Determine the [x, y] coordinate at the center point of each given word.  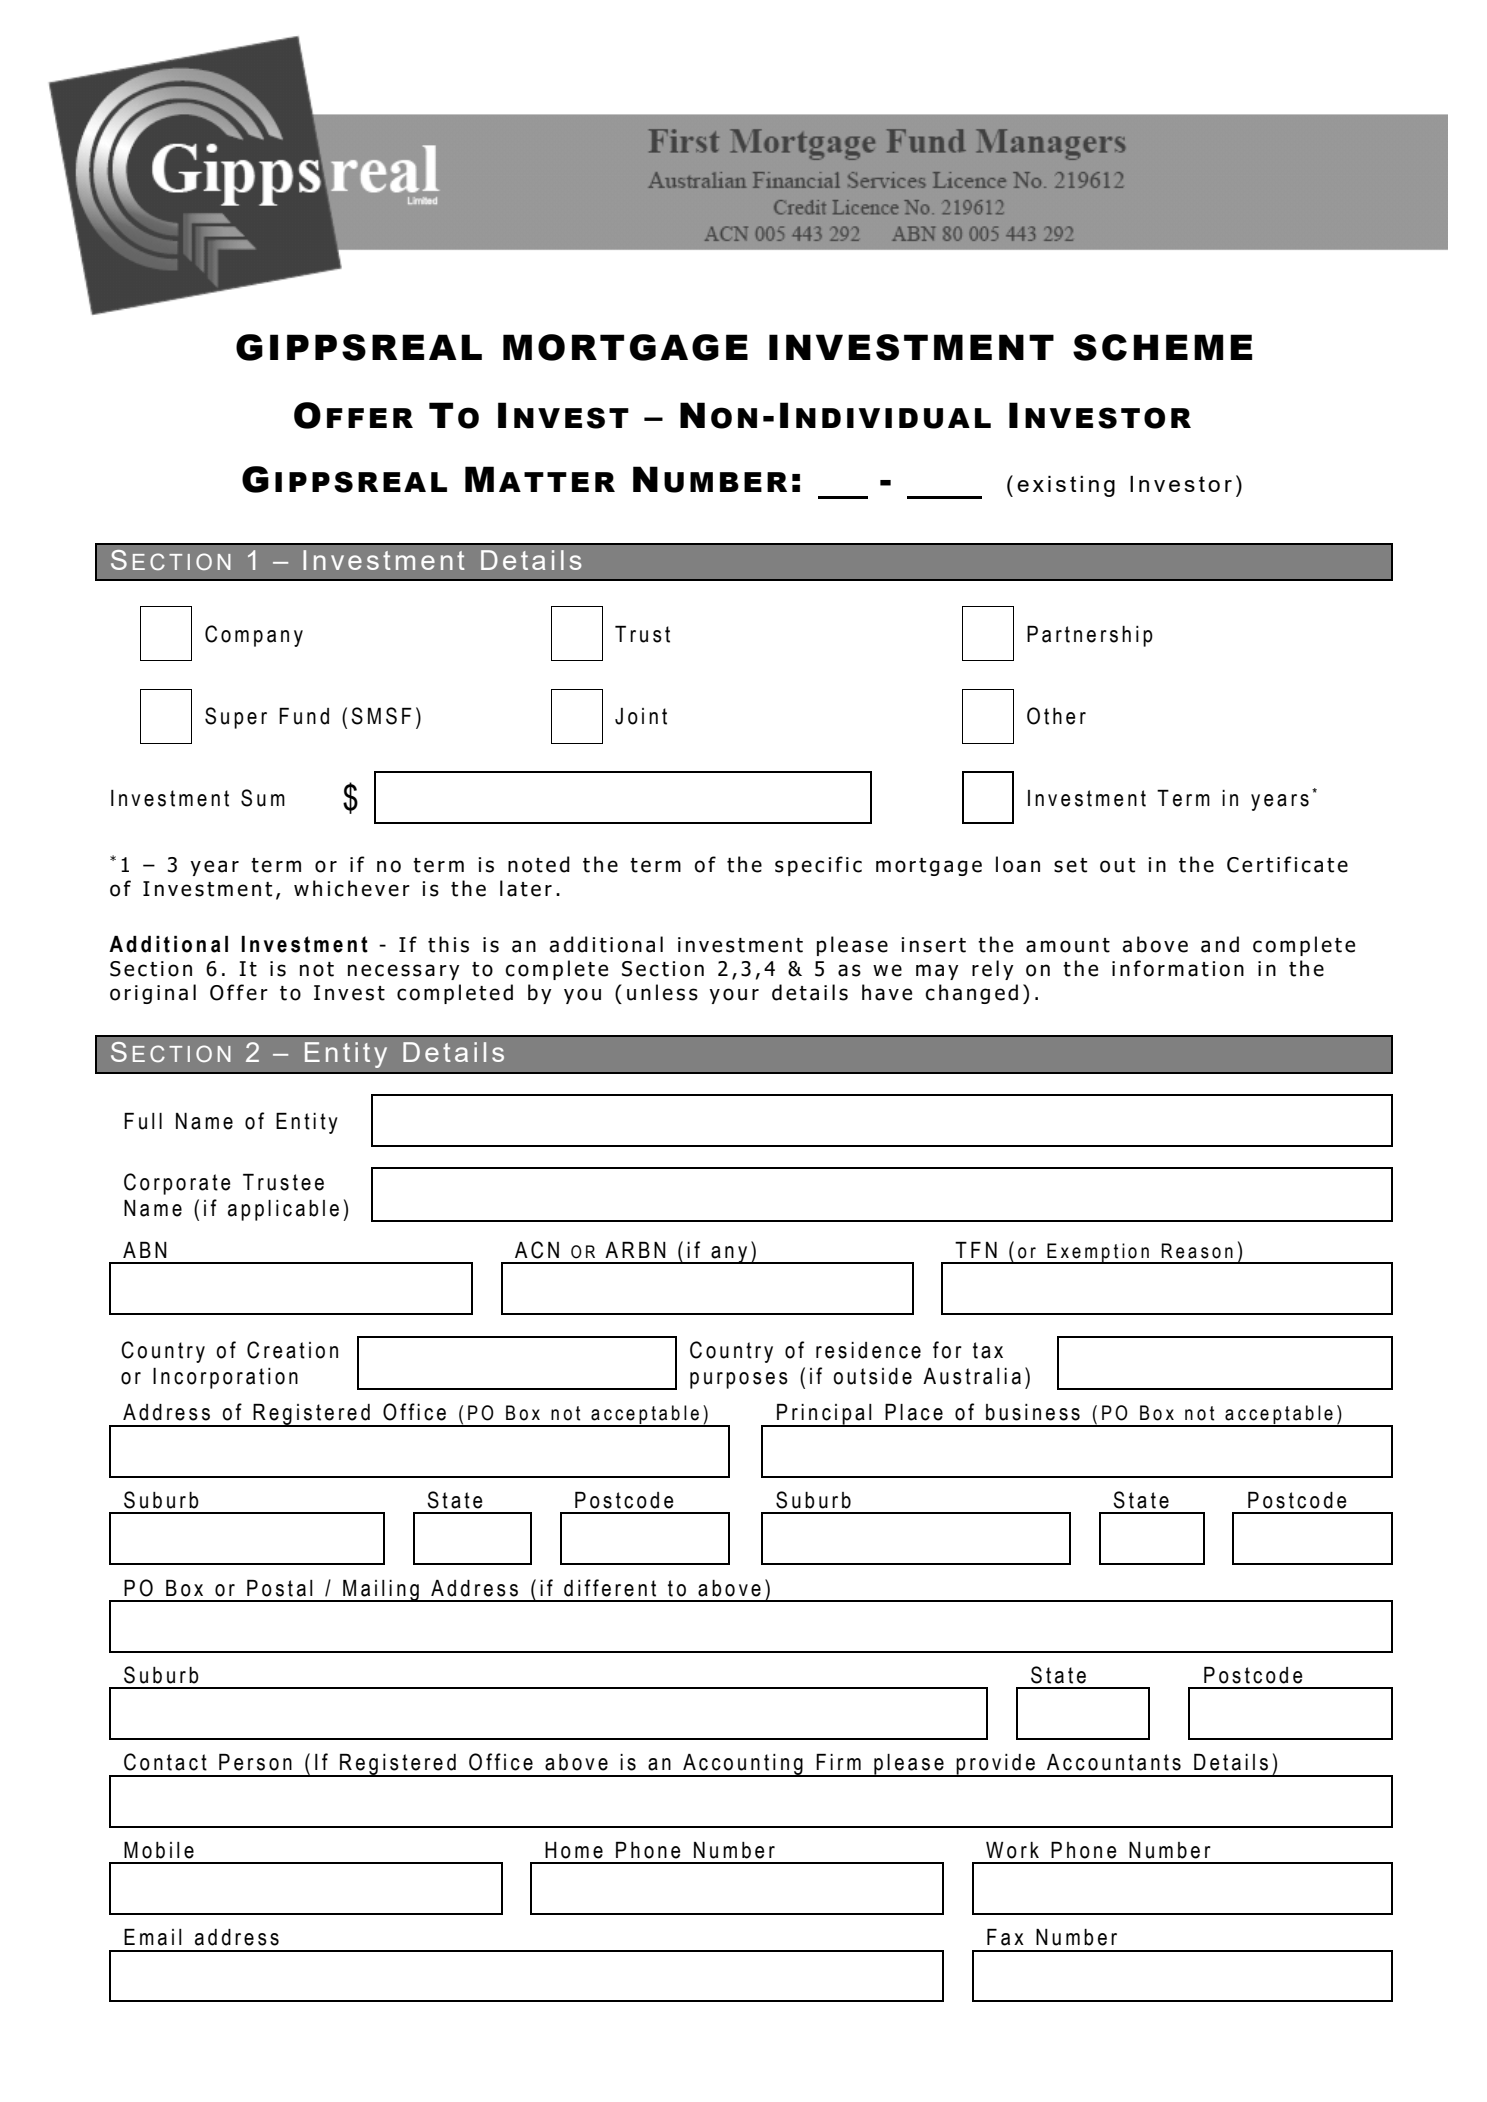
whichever [352, 888]
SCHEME [1162, 347]
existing [1066, 486]
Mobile [159, 1850]
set [1070, 865]
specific [818, 866]
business [1033, 1412]
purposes [739, 1380]
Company [254, 636]
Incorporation [225, 1378]
